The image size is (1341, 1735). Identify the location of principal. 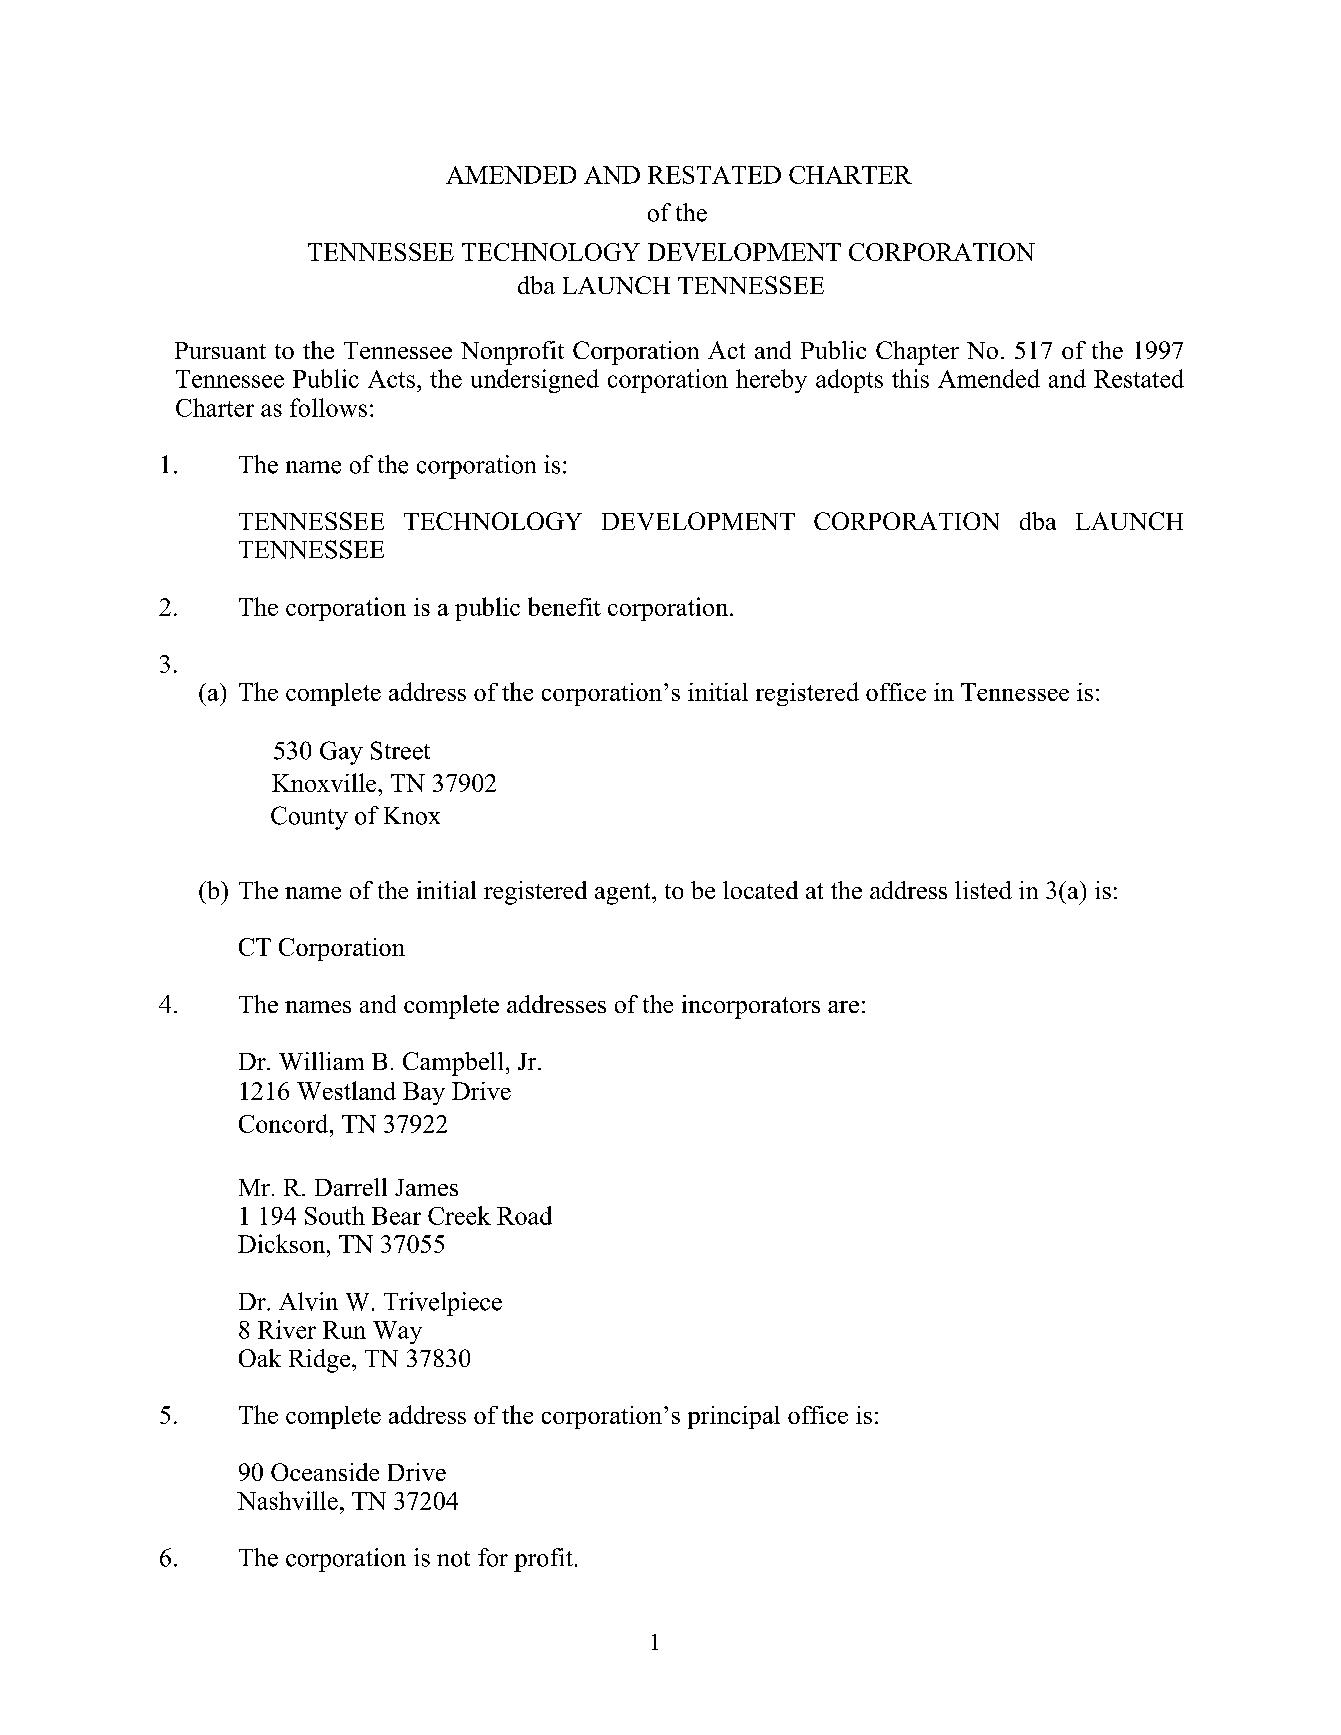
(734, 1417).
